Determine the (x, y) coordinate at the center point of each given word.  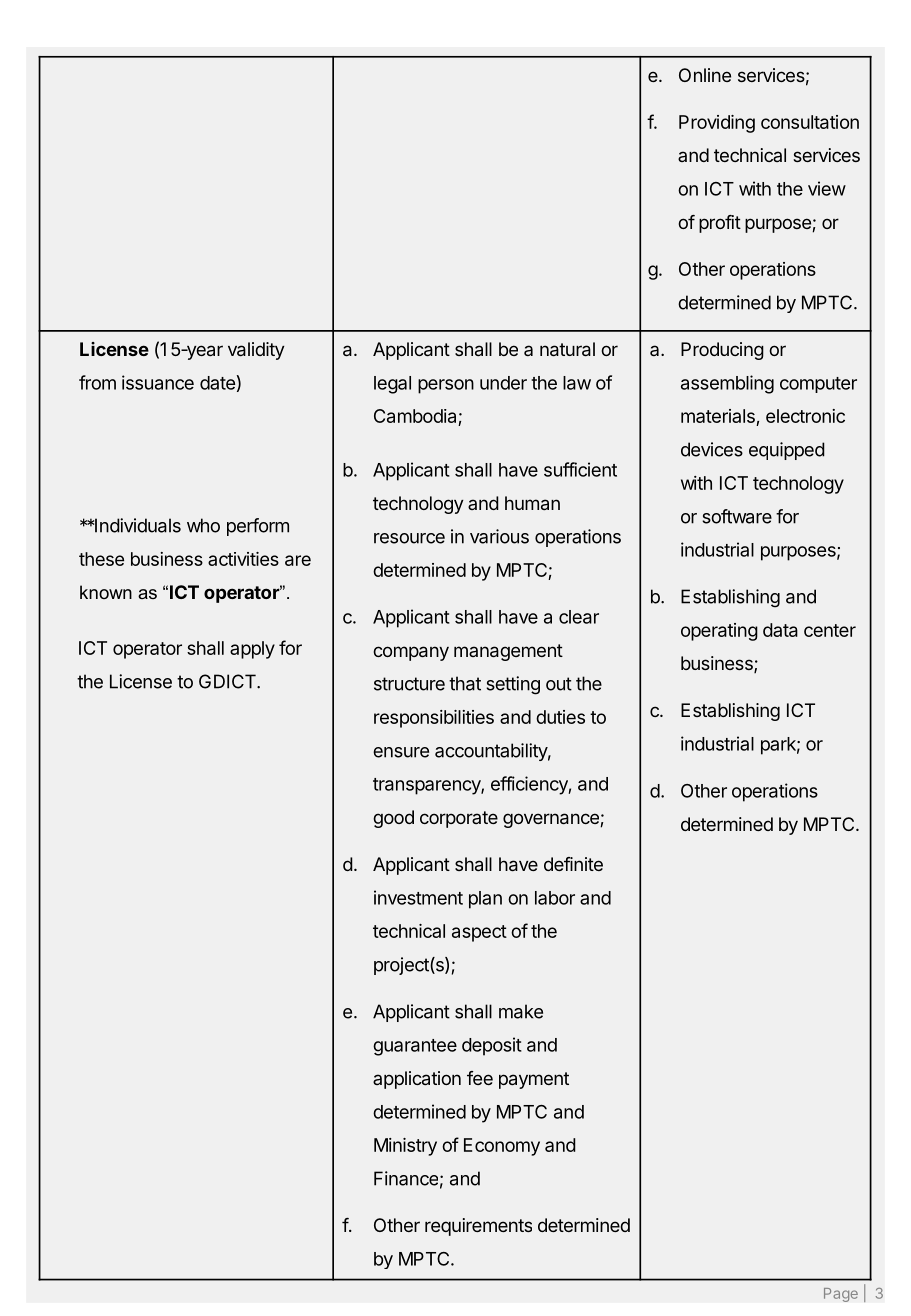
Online (705, 75)
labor (555, 898)
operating (719, 632)
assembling (727, 384)
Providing (717, 124)
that (465, 683)
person (446, 386)
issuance (158, 382)
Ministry (405, 1147)
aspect (479, 933)
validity (256, 351)
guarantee (415, 1047)
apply (252, 650)
